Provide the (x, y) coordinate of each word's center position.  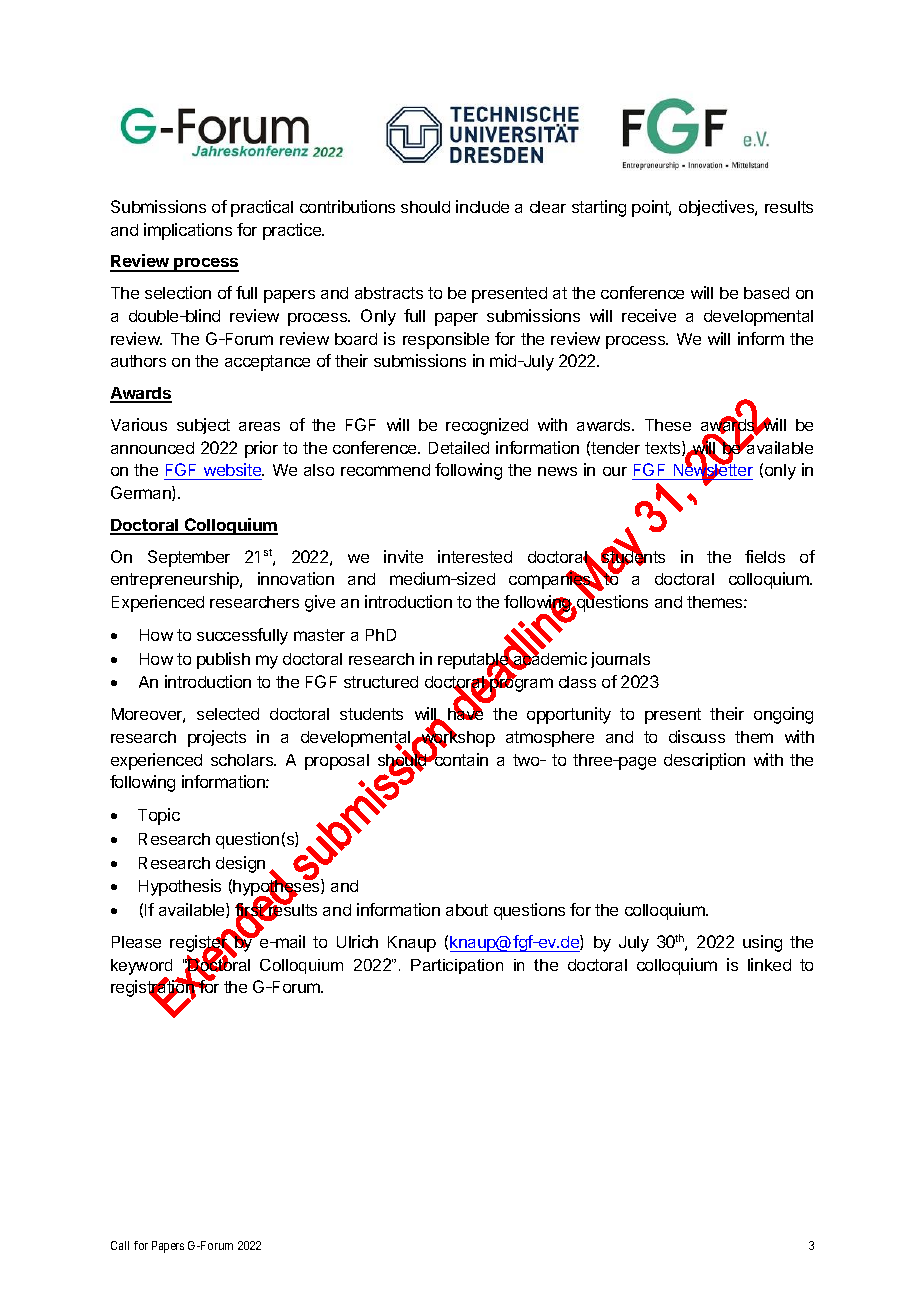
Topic (159, 816)
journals (620, 660)
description (704, 761)
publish (223, 660)
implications (188, 231)
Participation (457, 966)
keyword (141, 967)
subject (203, 426)
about (467, 910)
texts (664, 448)
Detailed (459, 447)
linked (769, 964)
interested (475, 556)
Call (120, 1245)
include (482, 206)
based (766, 293)
